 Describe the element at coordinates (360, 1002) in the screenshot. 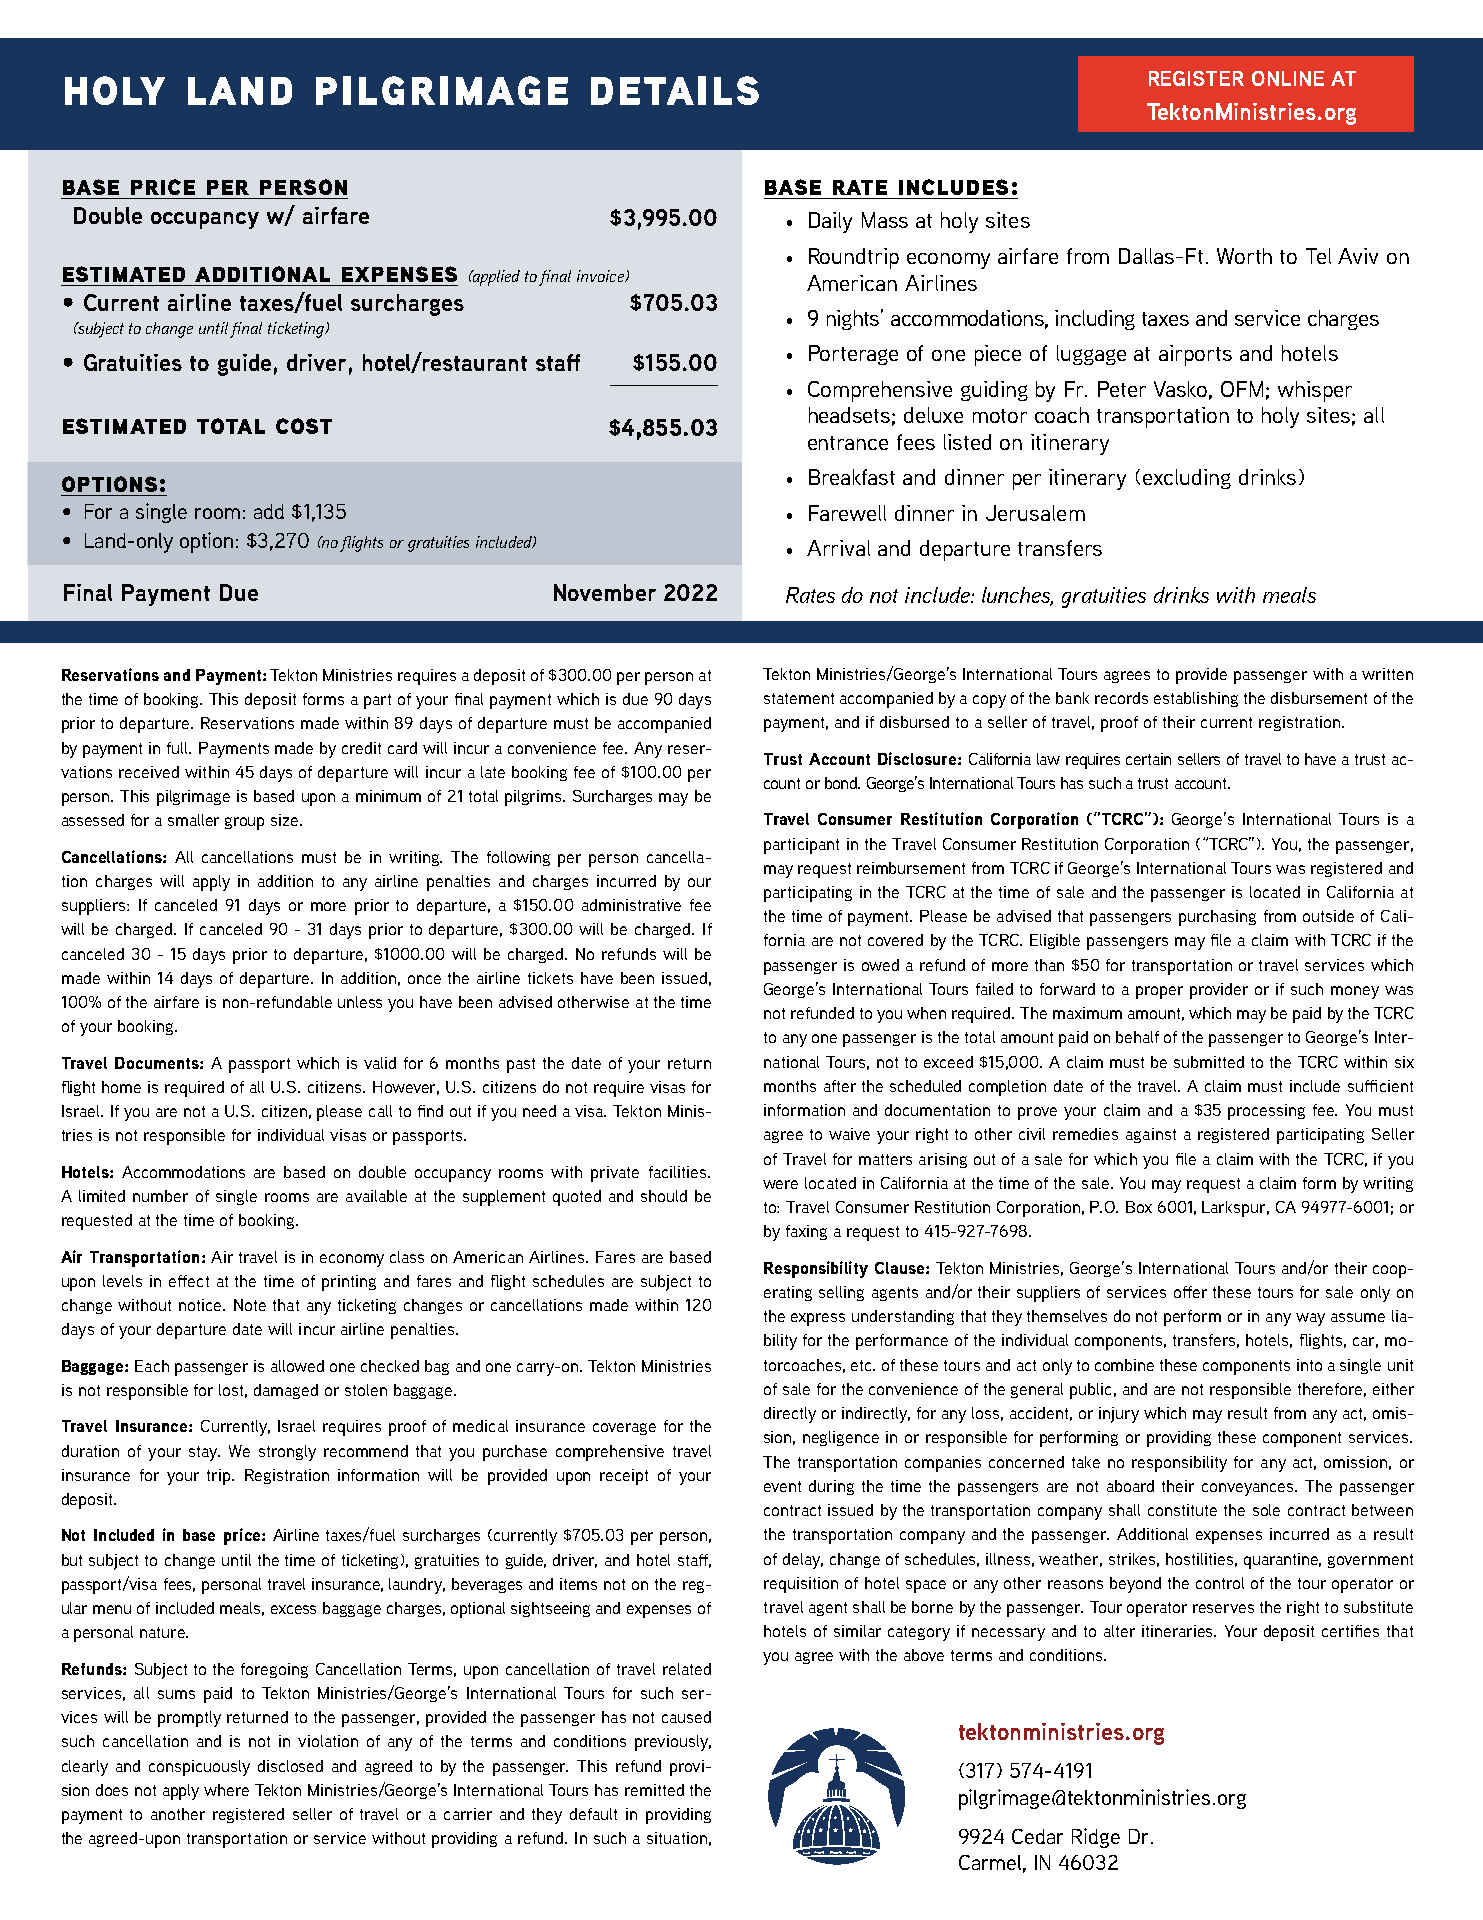

I see `unless` at that location.
